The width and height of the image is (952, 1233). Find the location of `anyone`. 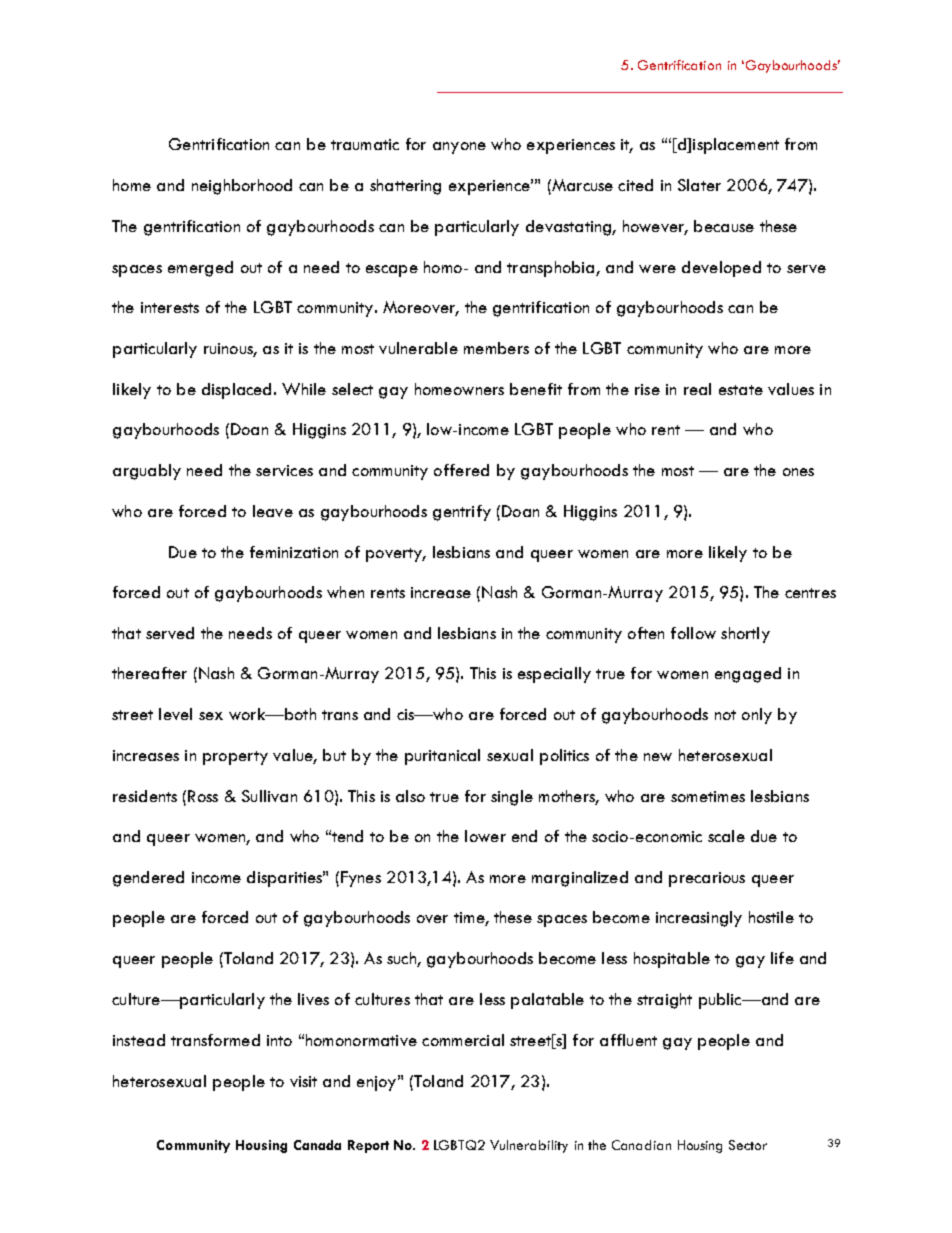

anyone is located at coordinates (459, 148).
